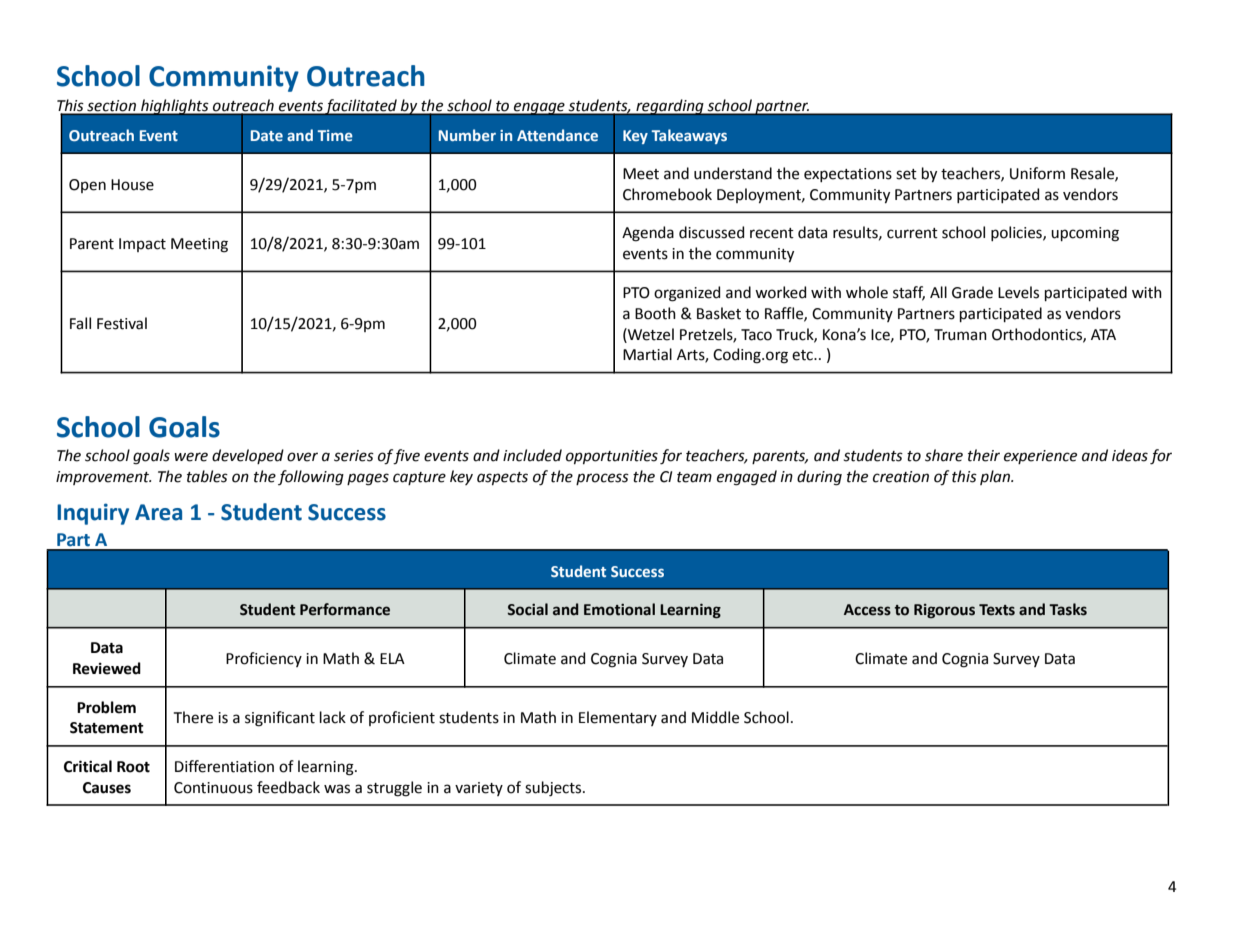 Image resolution: width=1233 pixels, height=952 pixels. I want to click on their, so click(984, 455).
